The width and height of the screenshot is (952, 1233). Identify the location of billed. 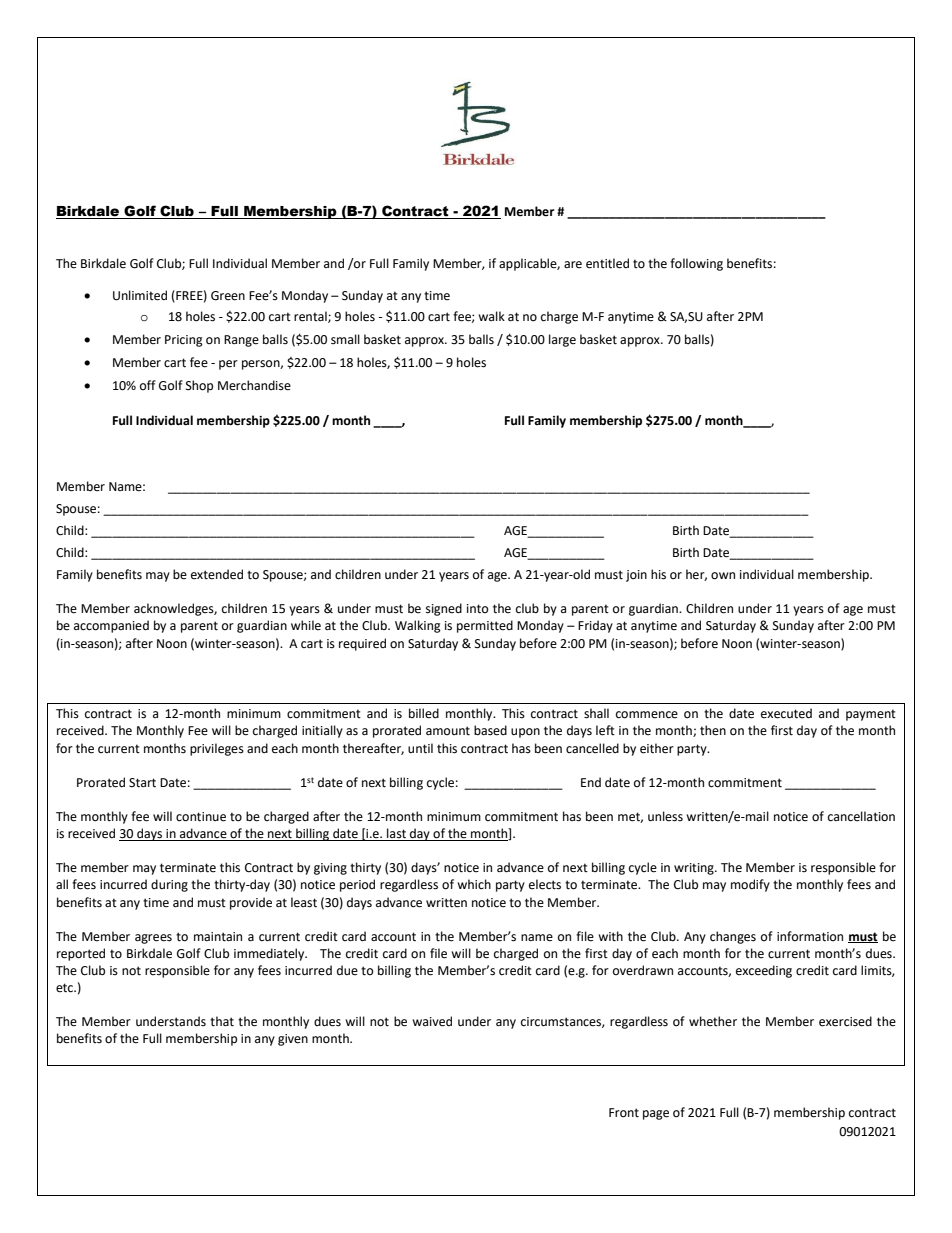
(424, 713).
